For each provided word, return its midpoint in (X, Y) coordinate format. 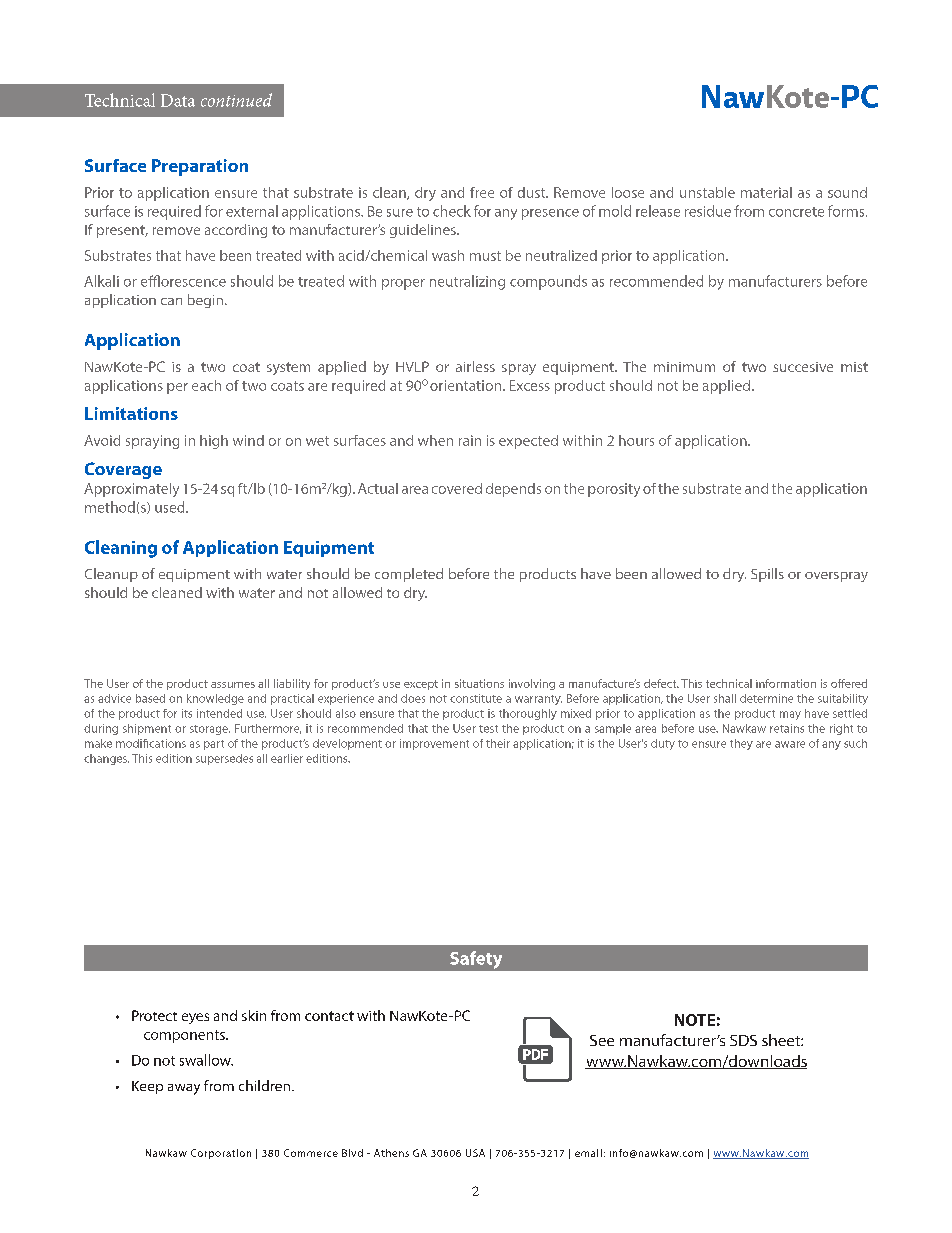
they (741, 744)
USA (475, 1153)
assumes (233, 685)
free (482, 192)
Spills (767, 575)
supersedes (224, 759)
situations (479, 683)
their (498, 743)
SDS (743, 1040)
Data (178, 100)
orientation (465, 385)
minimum (684, 367)
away (184, 1089)
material (766, 192)
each (206, 385)
